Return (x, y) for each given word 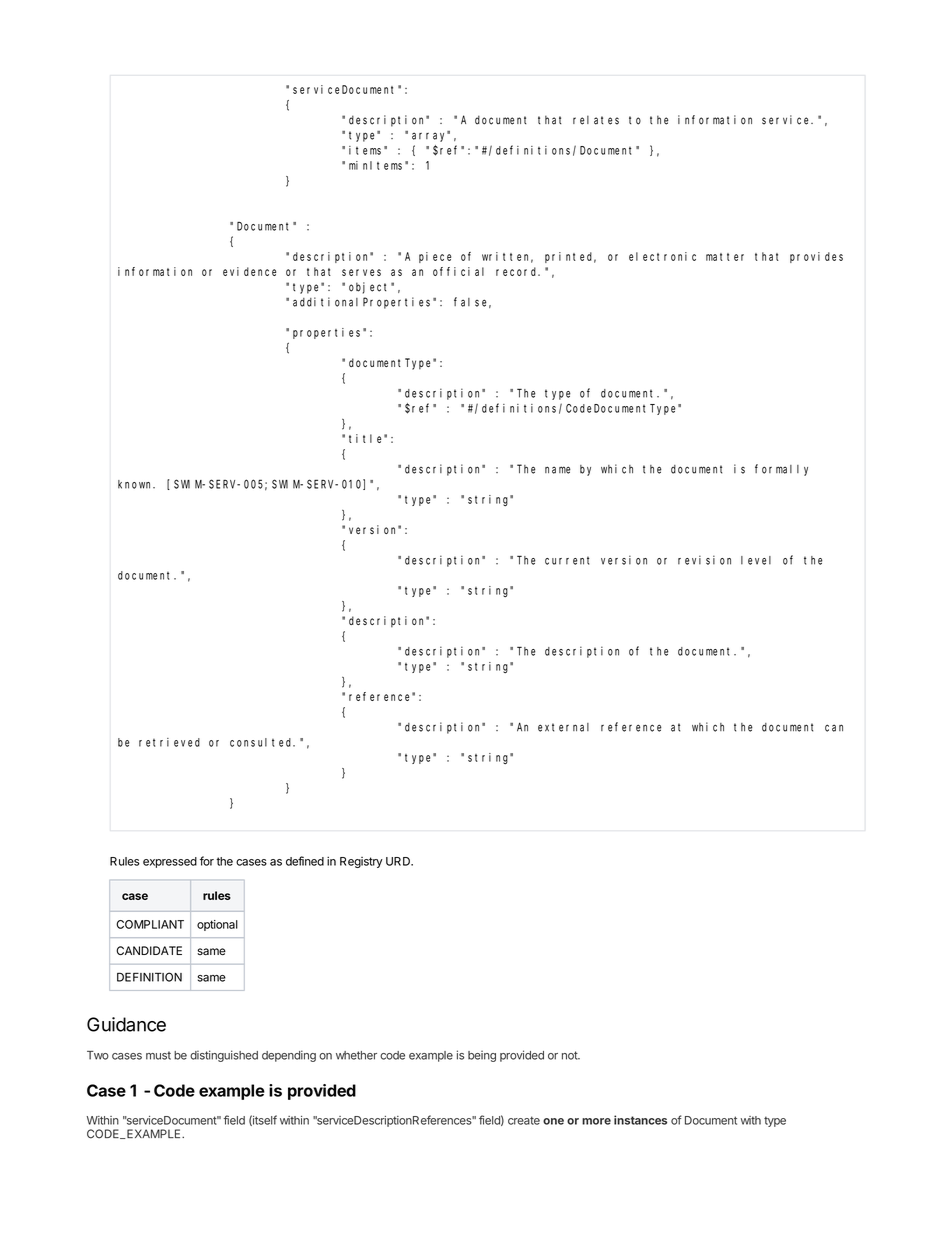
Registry (361, 862)
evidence (249, 271)
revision (704, 560)
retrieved (169, 742)
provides (816, 257)
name (558, 470)
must (158, 1055)
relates (596, 120)
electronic (662, 256)
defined (305, 861)
